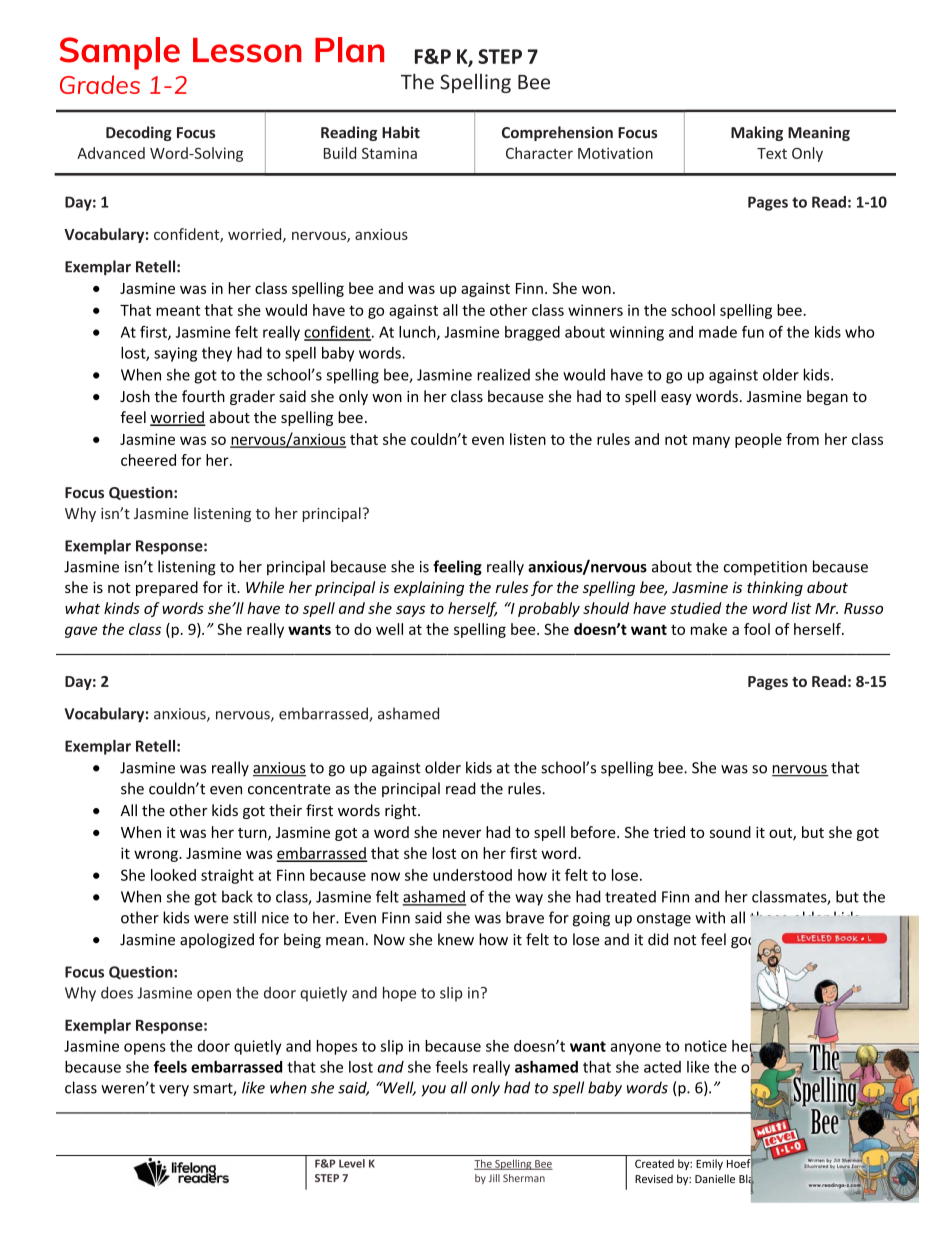  Describe the element at coordinates (494, 1178) in the screenshot. I see `Jill` at that location.
